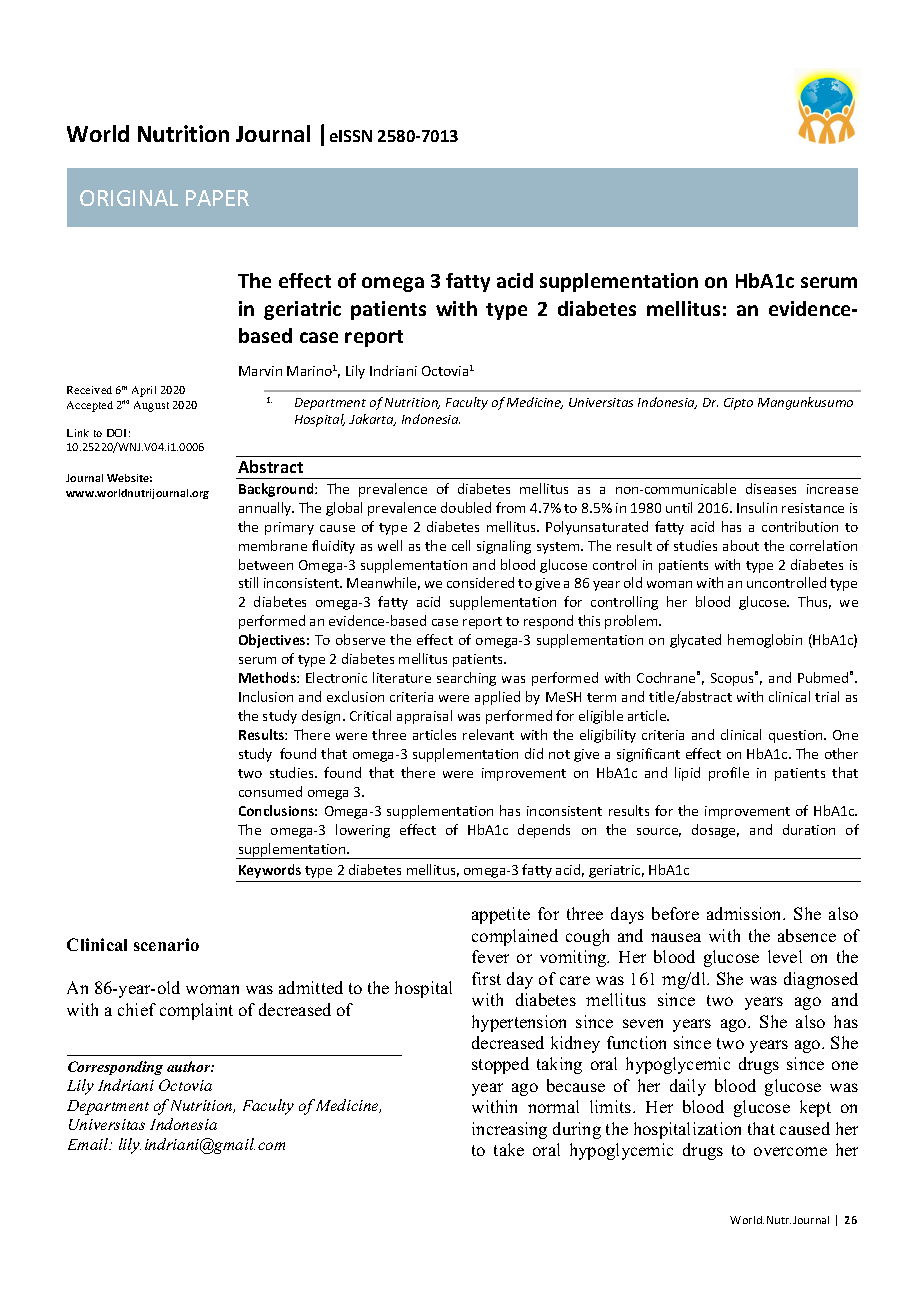  What do you see at coordinates (544, 831) in the screenshot?
I see `depends` at bounding box center [544, 831].
